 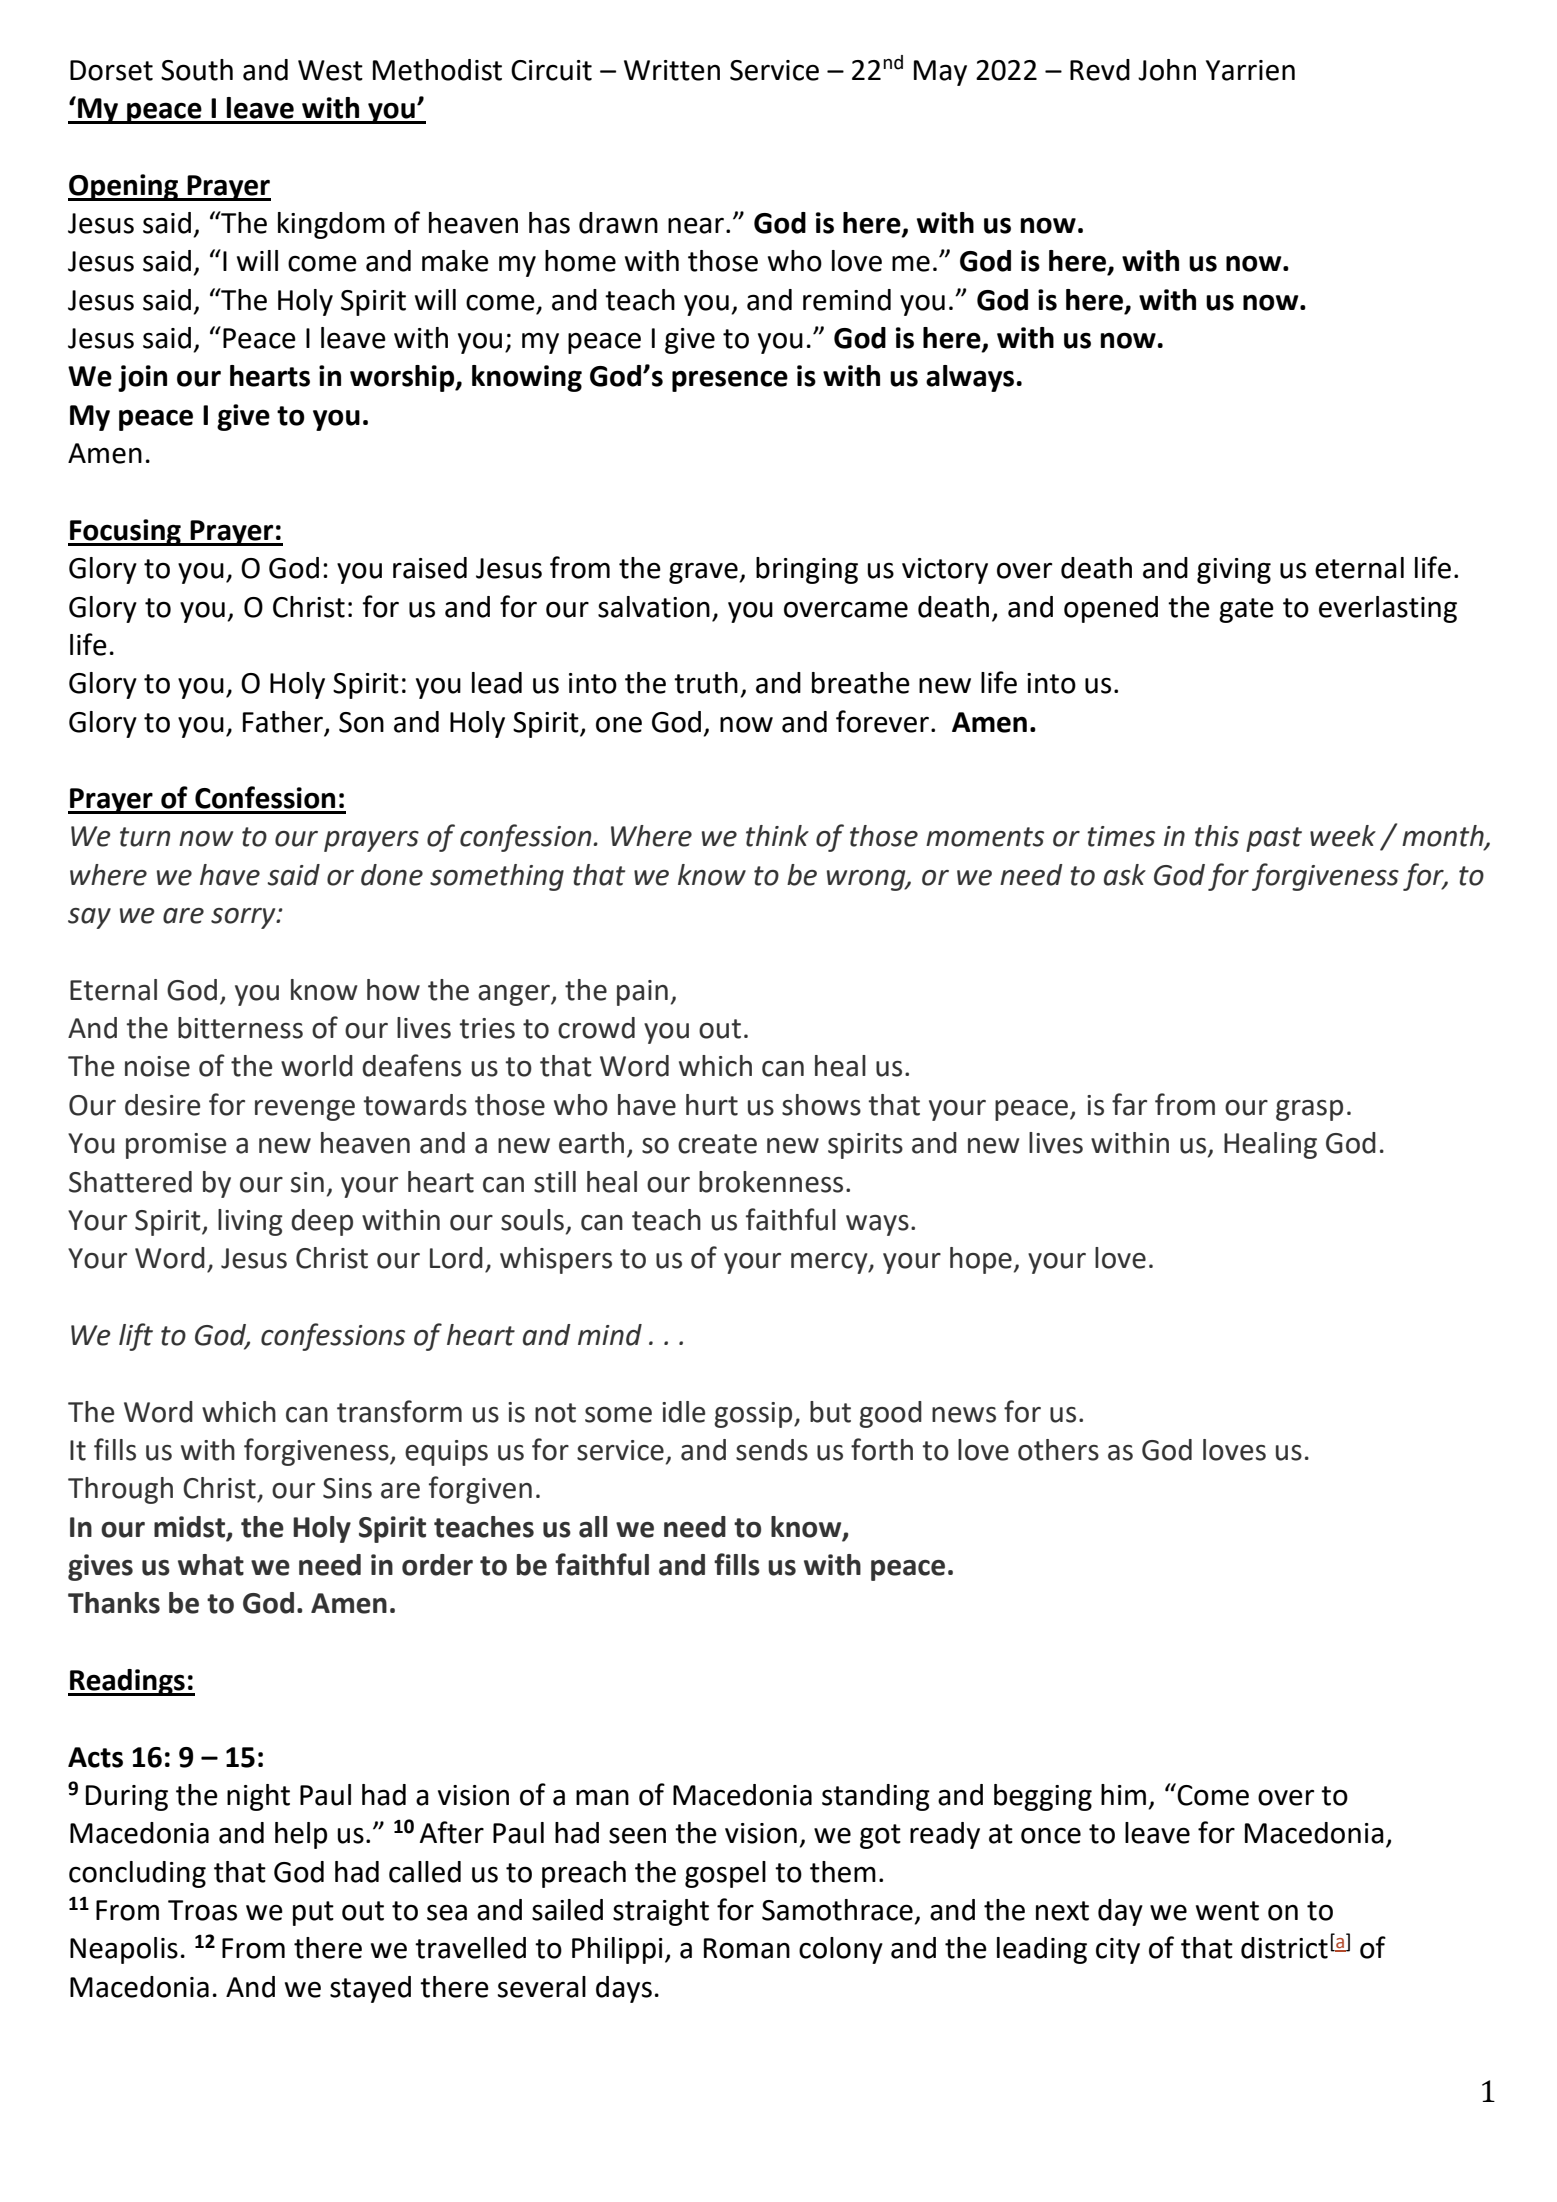 What do you see at coordinates (197, 70) in the screenshot?
I see `South` at bounding box center [197, 70].
